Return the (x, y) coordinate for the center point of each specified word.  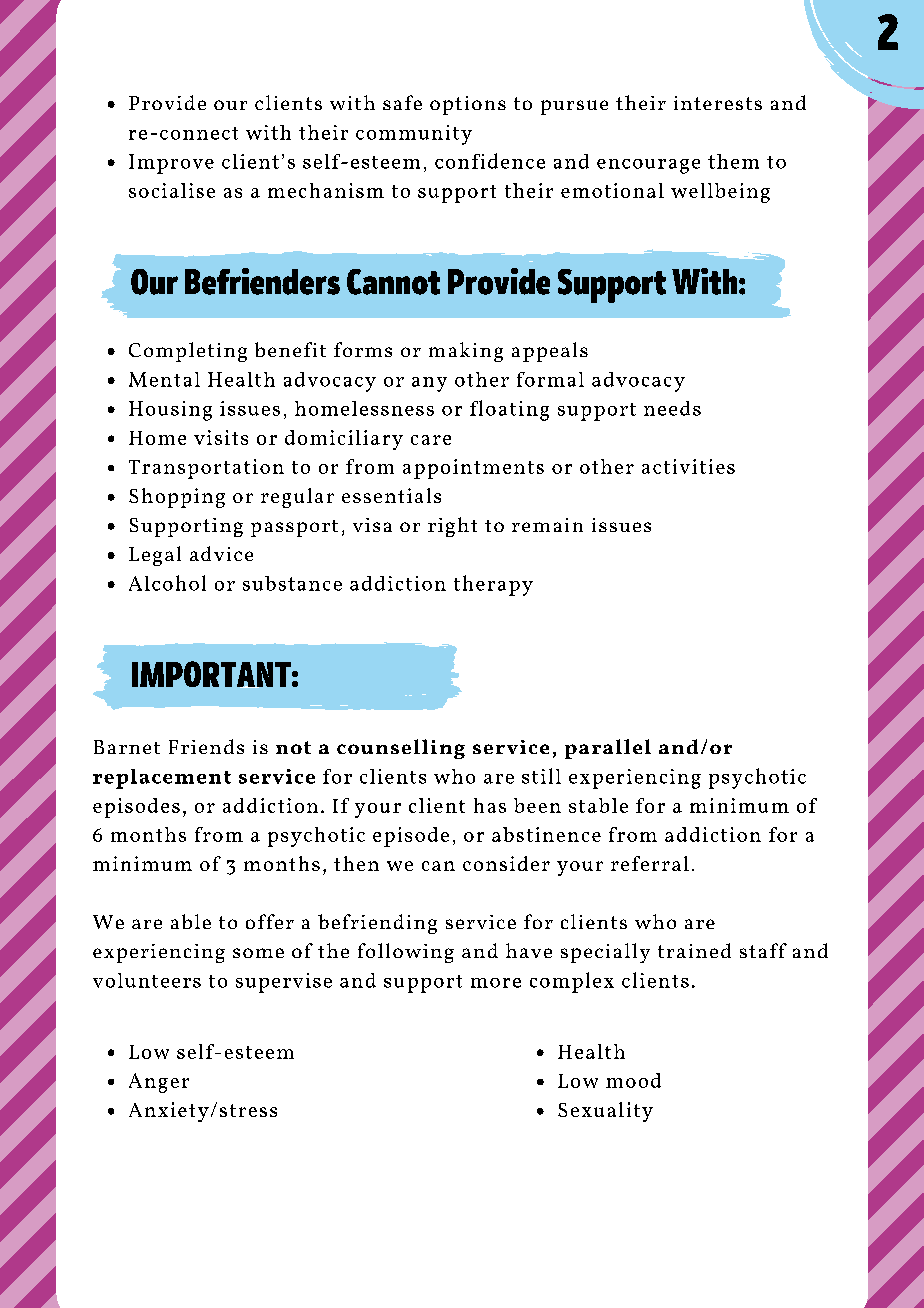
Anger (159, 1083)
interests (718, 103)
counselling (401, 749)
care (431, 440)
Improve (171, 164)
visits (221, 437)
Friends (206, 746)
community (414, 135)
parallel (608, 749)
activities (688, 466)
